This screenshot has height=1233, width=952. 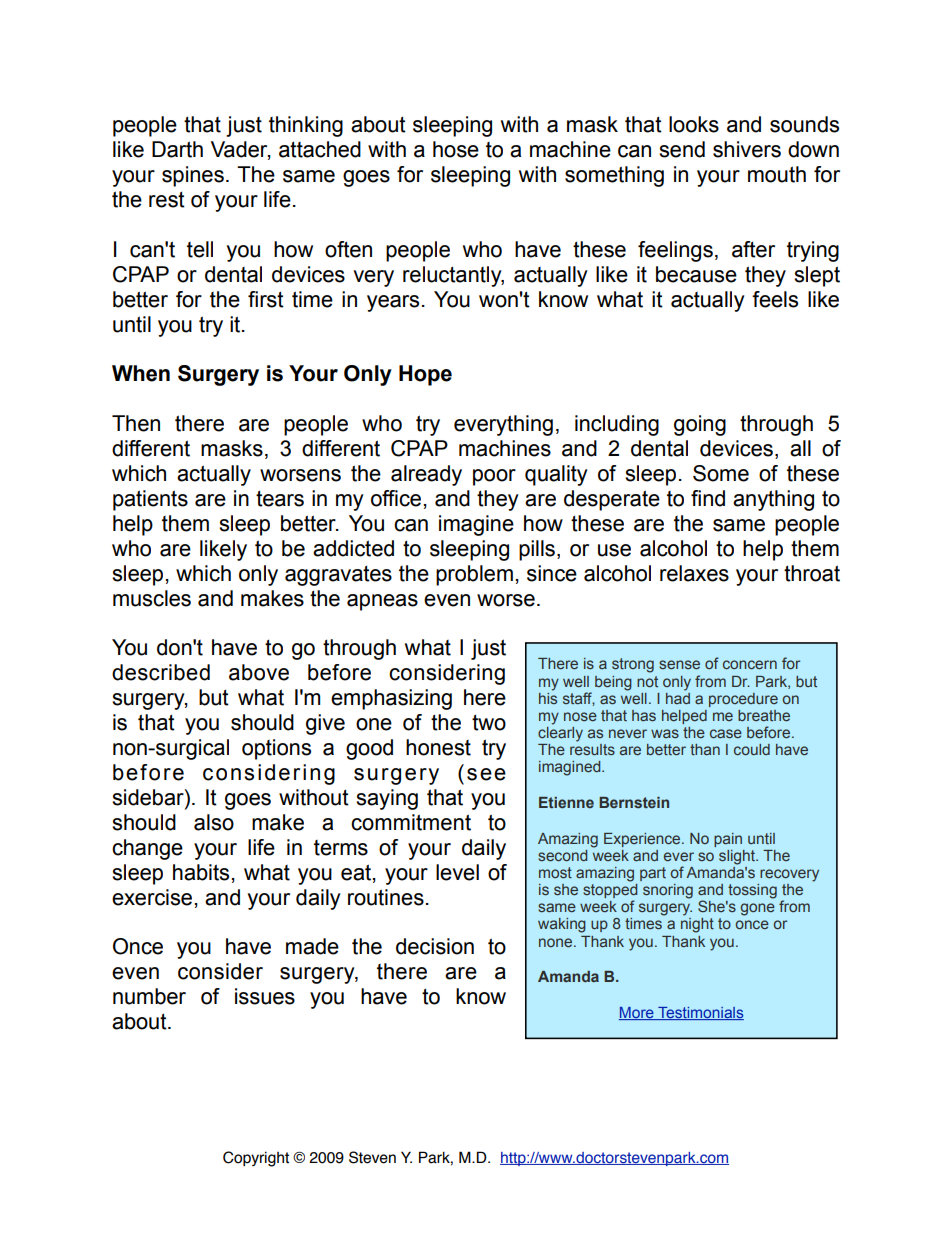 I want to click on Copyright, so click(x=256, y=1159).
